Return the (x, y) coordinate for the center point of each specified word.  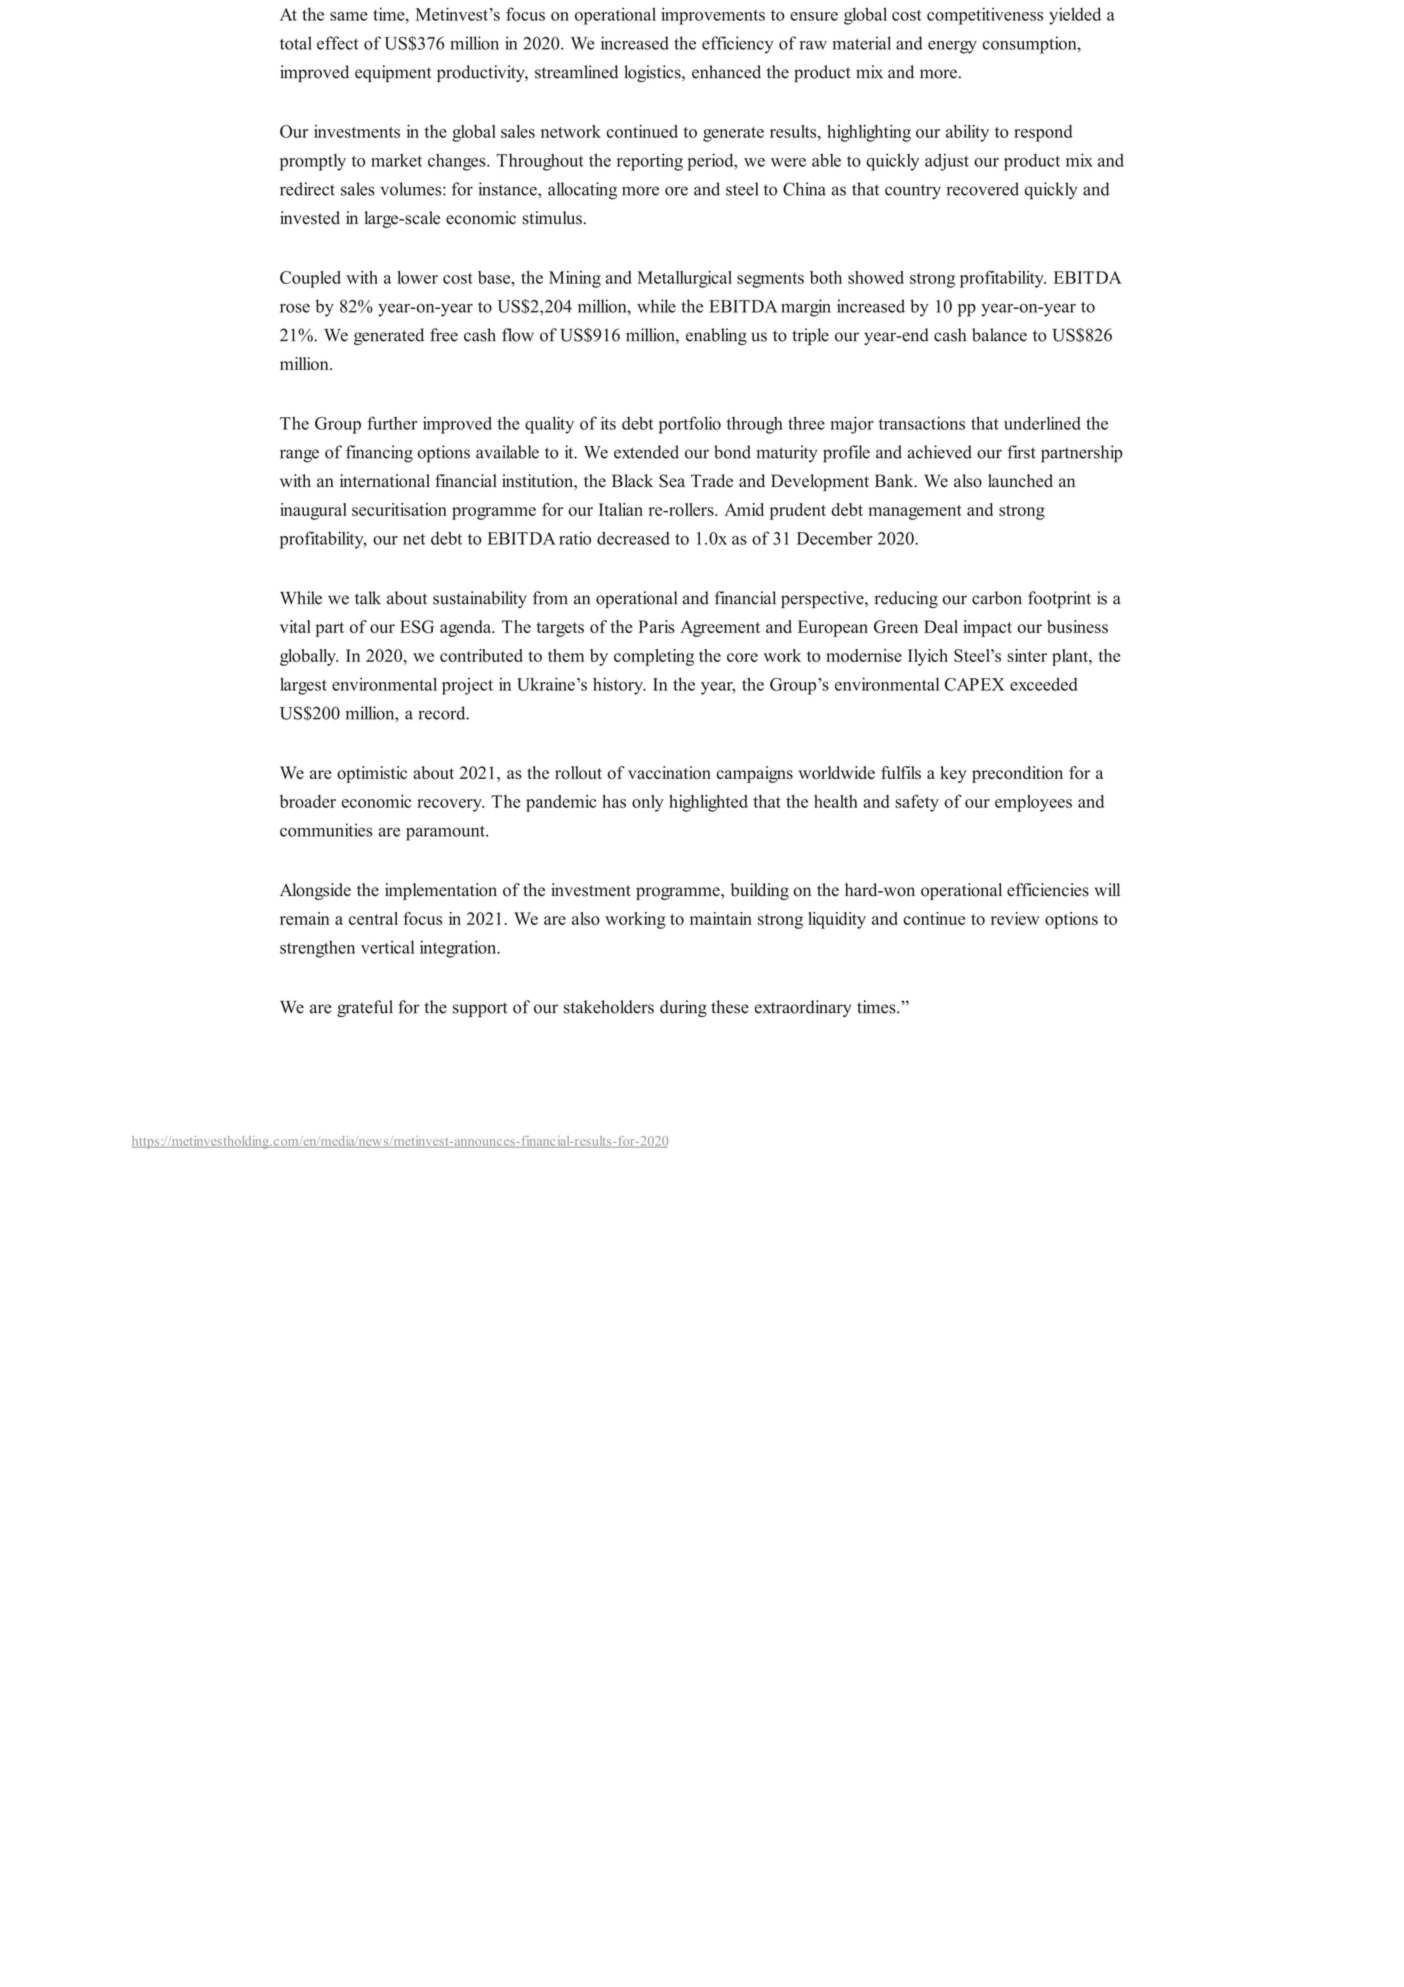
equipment (393, 73)
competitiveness (985, 16)
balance (999, 335)
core (742, 657)
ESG (417, 627)
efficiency (737, 45)
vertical (387, 947)
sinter (1027, 655)
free (444, 335)
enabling (716, 336)
